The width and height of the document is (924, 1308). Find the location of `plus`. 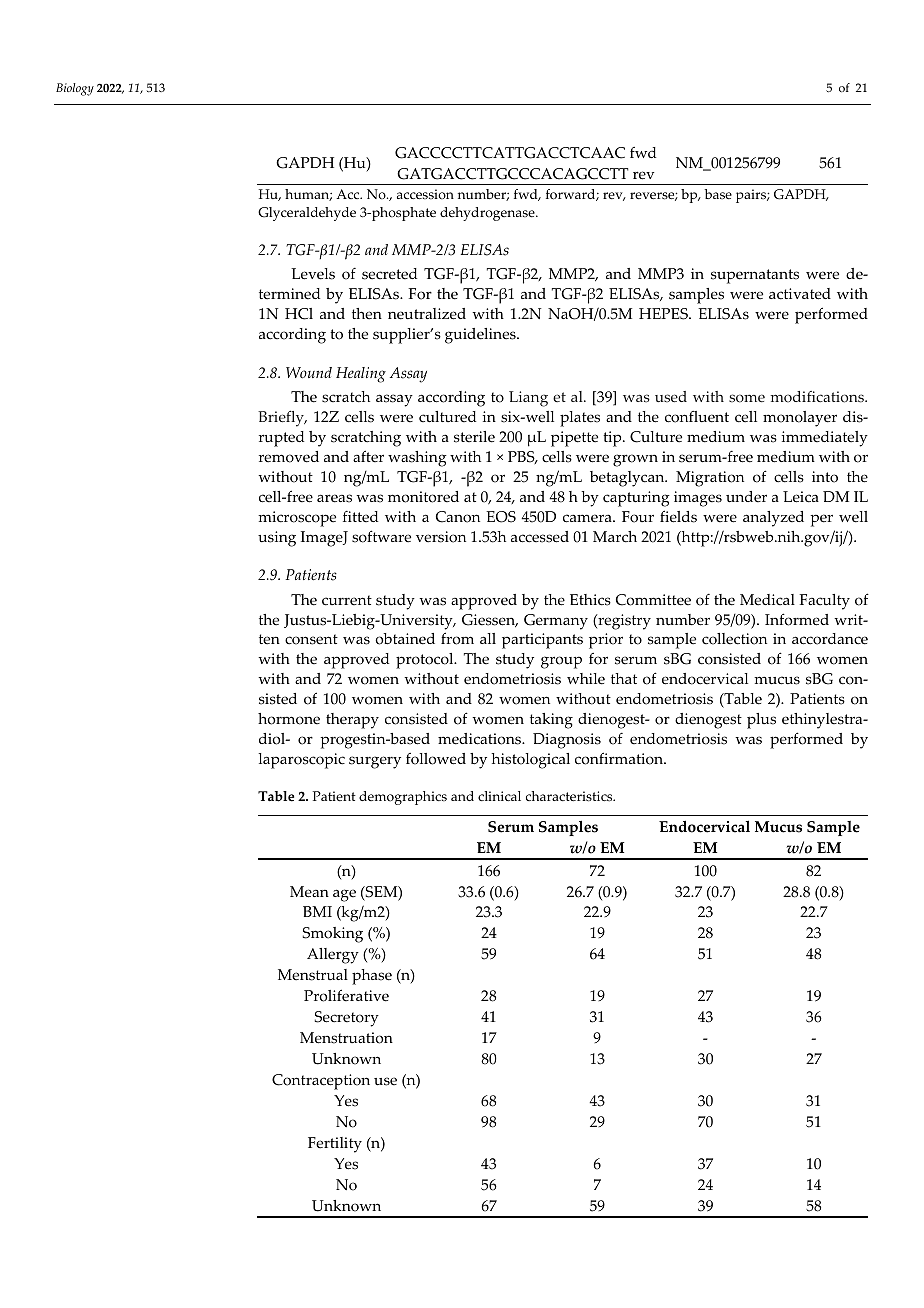

plus is located at coordinates (761, 721).
